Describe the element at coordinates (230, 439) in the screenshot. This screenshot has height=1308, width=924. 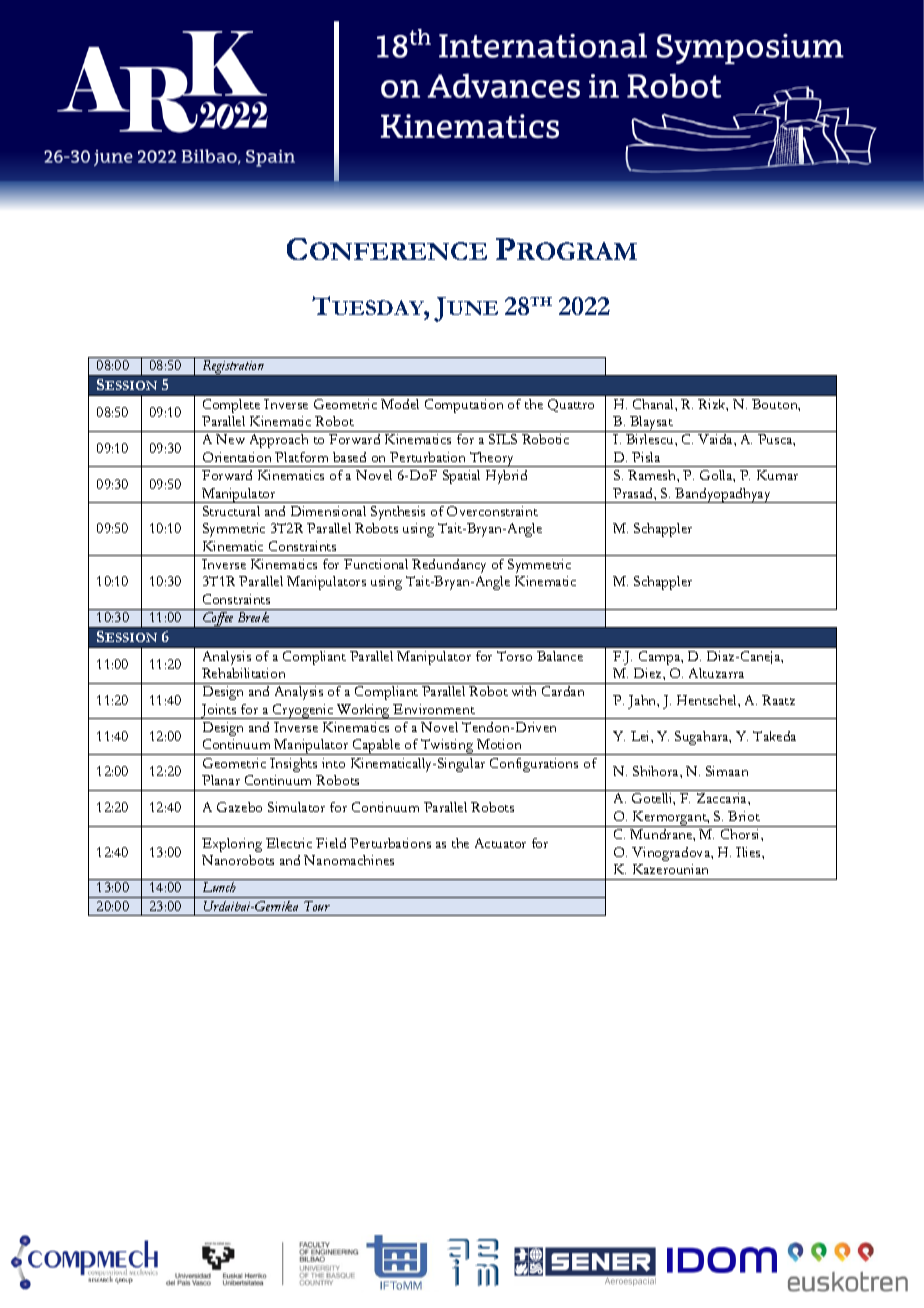
I see `New` at that location.
